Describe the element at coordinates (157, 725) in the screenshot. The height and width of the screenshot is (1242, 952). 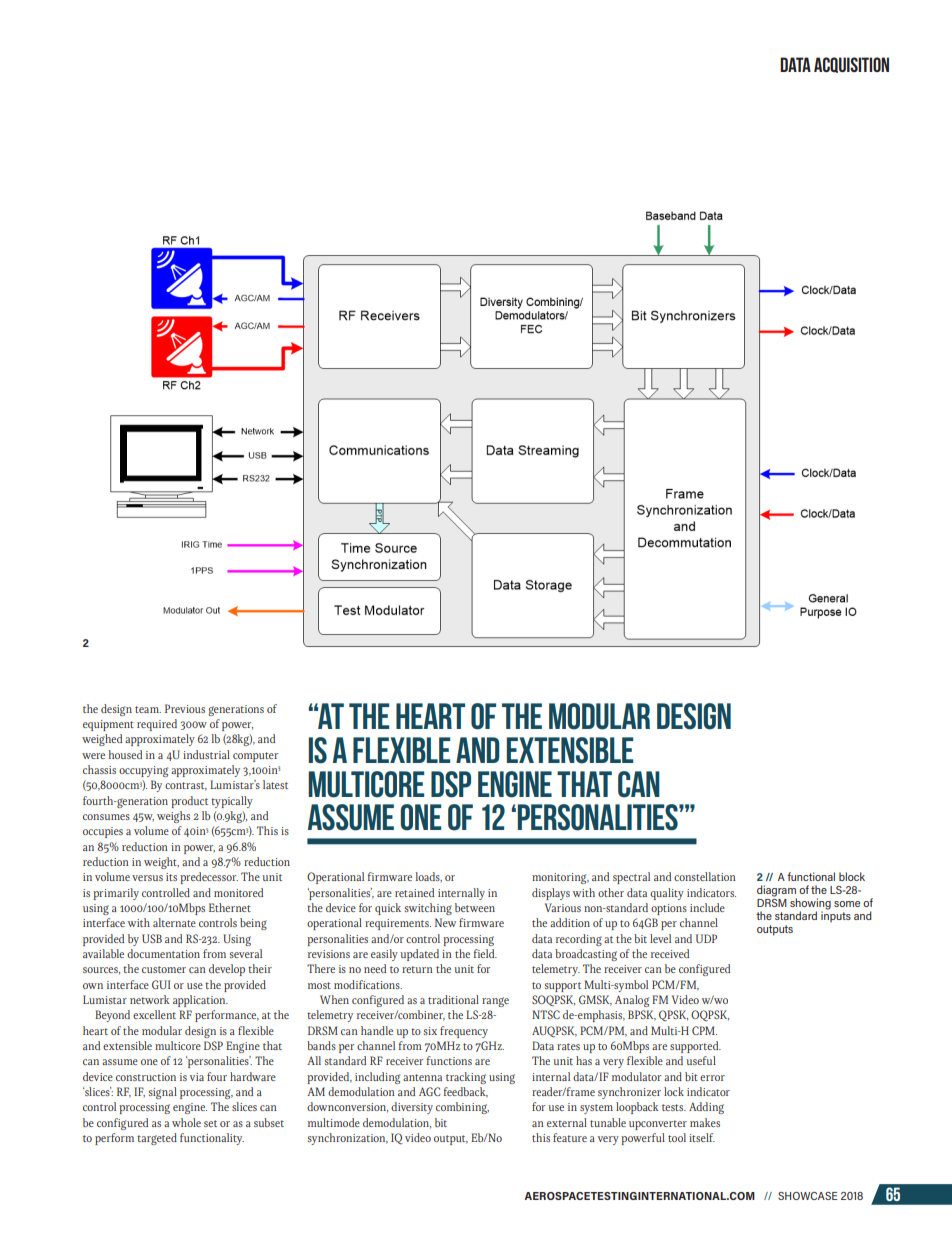
I see `required` at that location.
